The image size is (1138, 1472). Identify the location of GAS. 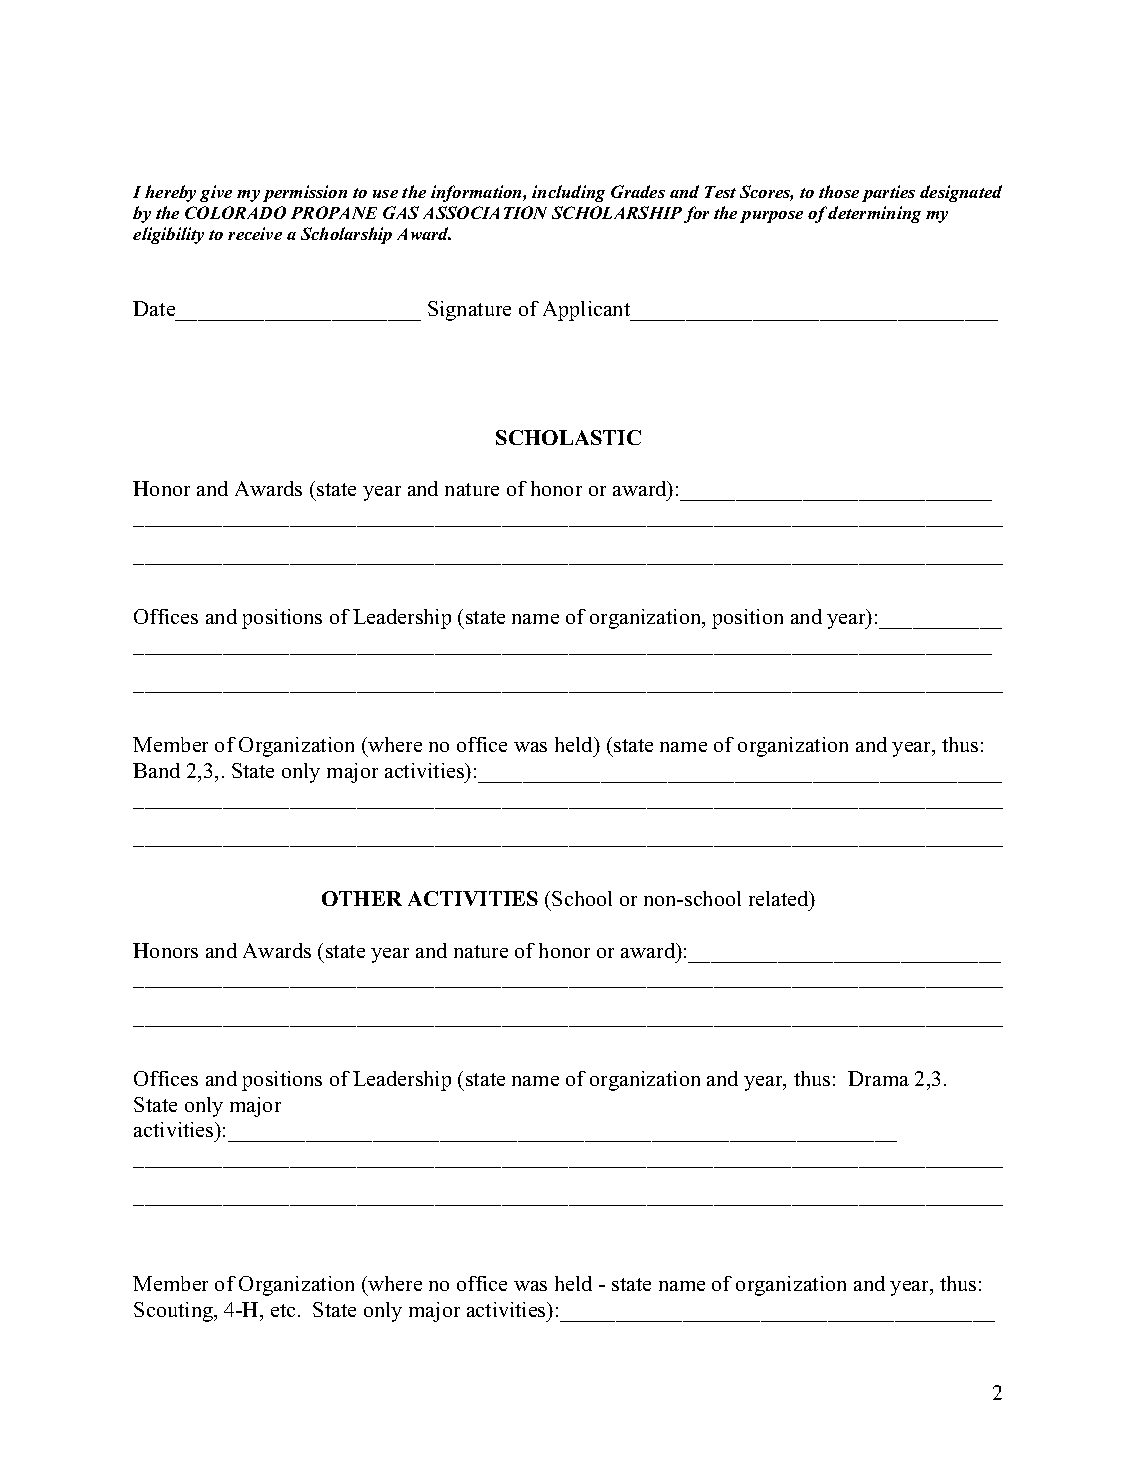
(401, 212).
